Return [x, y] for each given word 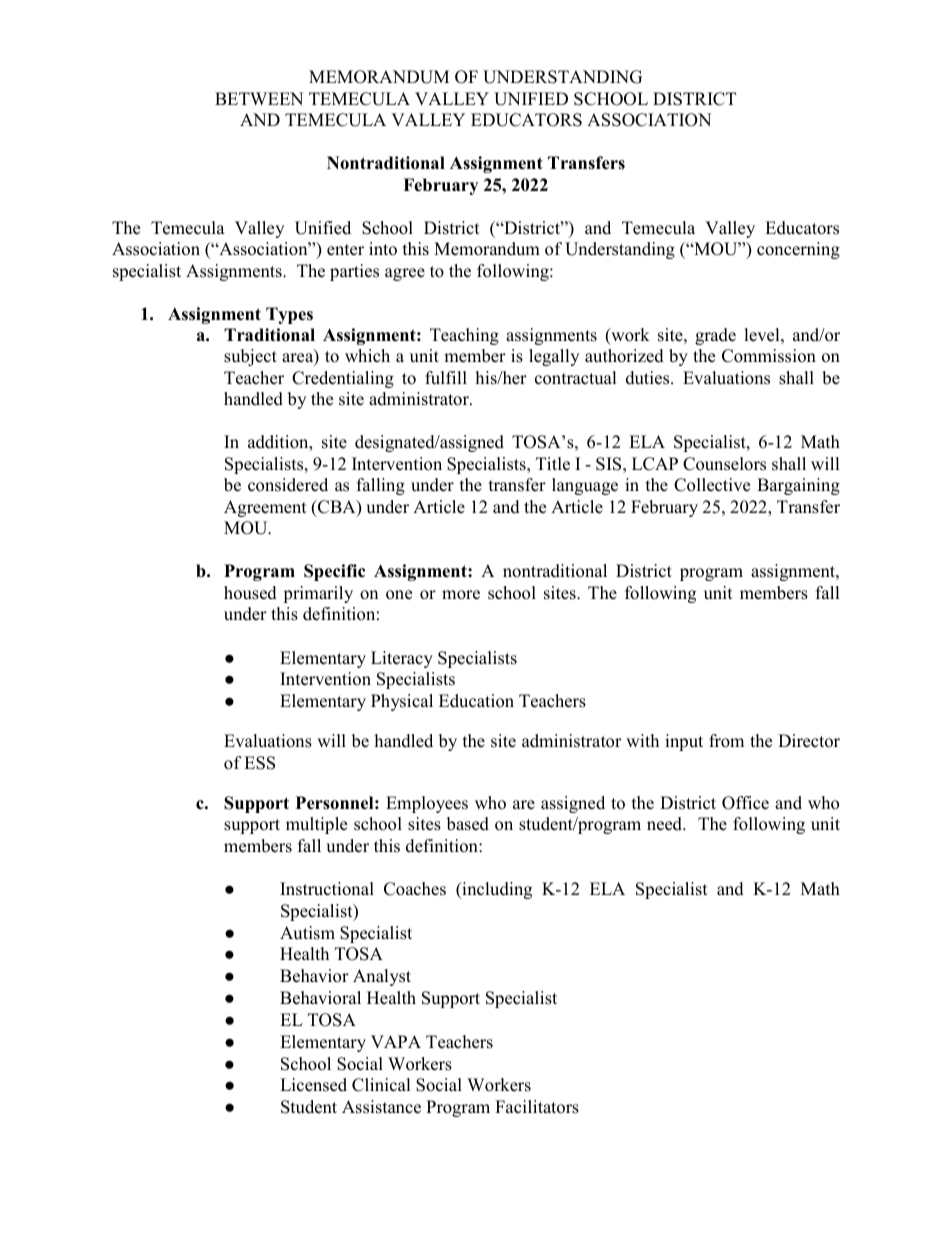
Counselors [724, 464]
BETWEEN [259, 98]
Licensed [313, 1085]
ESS [259, 763]
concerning [798, 250]
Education [476, 701]
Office [745, 803]
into [383, 249]
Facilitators [537, 1107]
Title [553, 464]
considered [288, 485]
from [726, 741]
